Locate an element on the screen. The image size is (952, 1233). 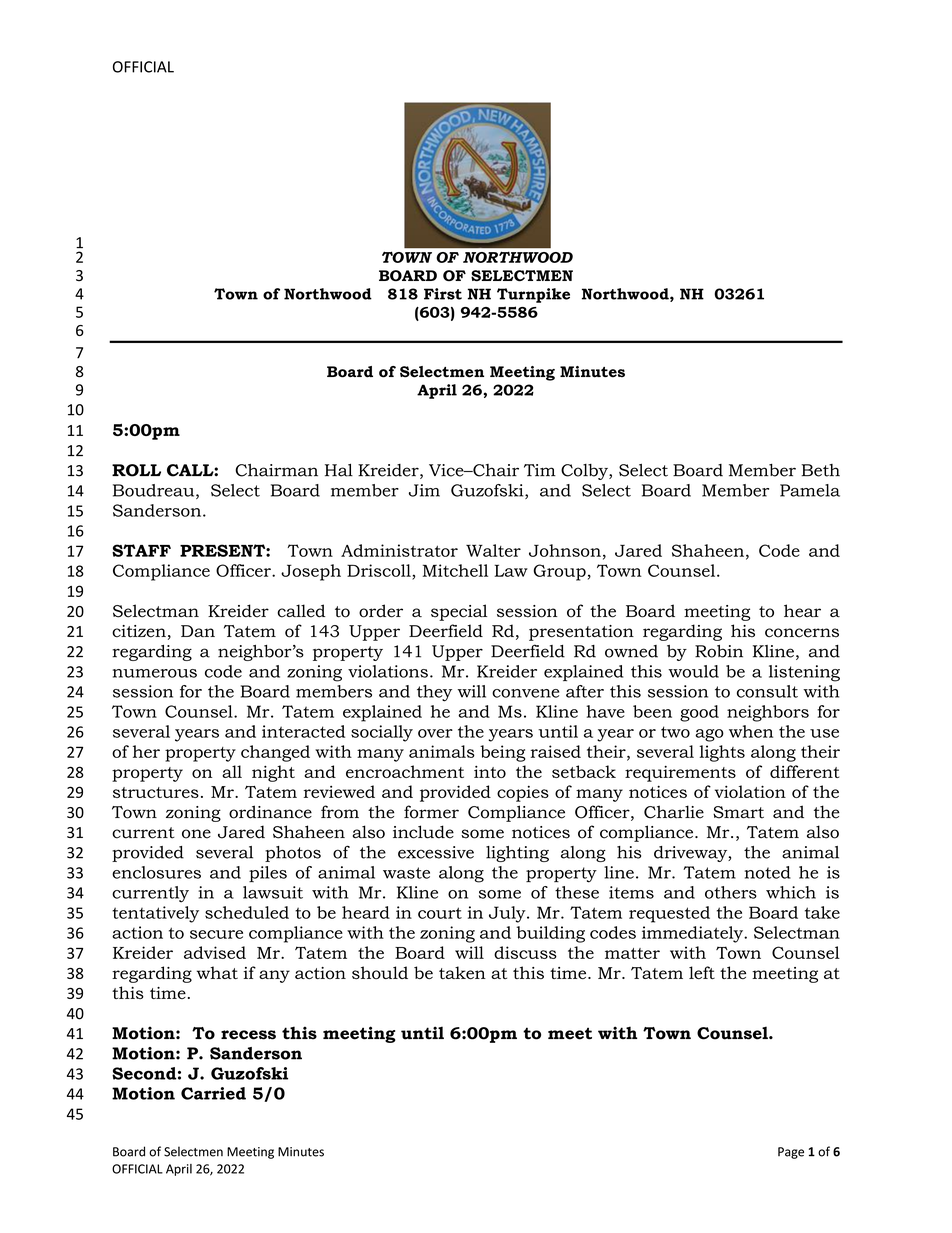
Mitchell is located at coordinates (455, 570).
